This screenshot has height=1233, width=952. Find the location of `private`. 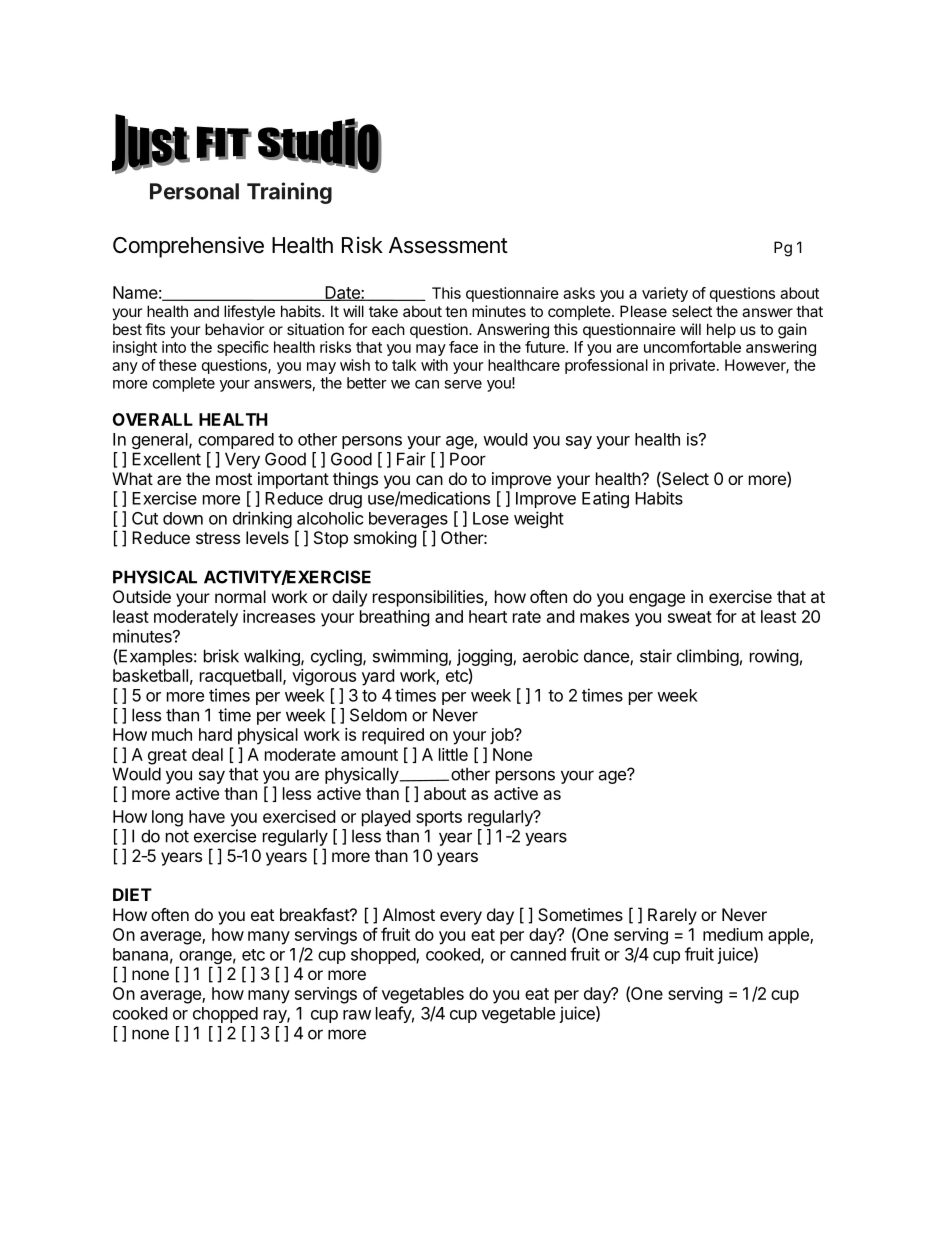

private is located at coordinates (692, 366).
